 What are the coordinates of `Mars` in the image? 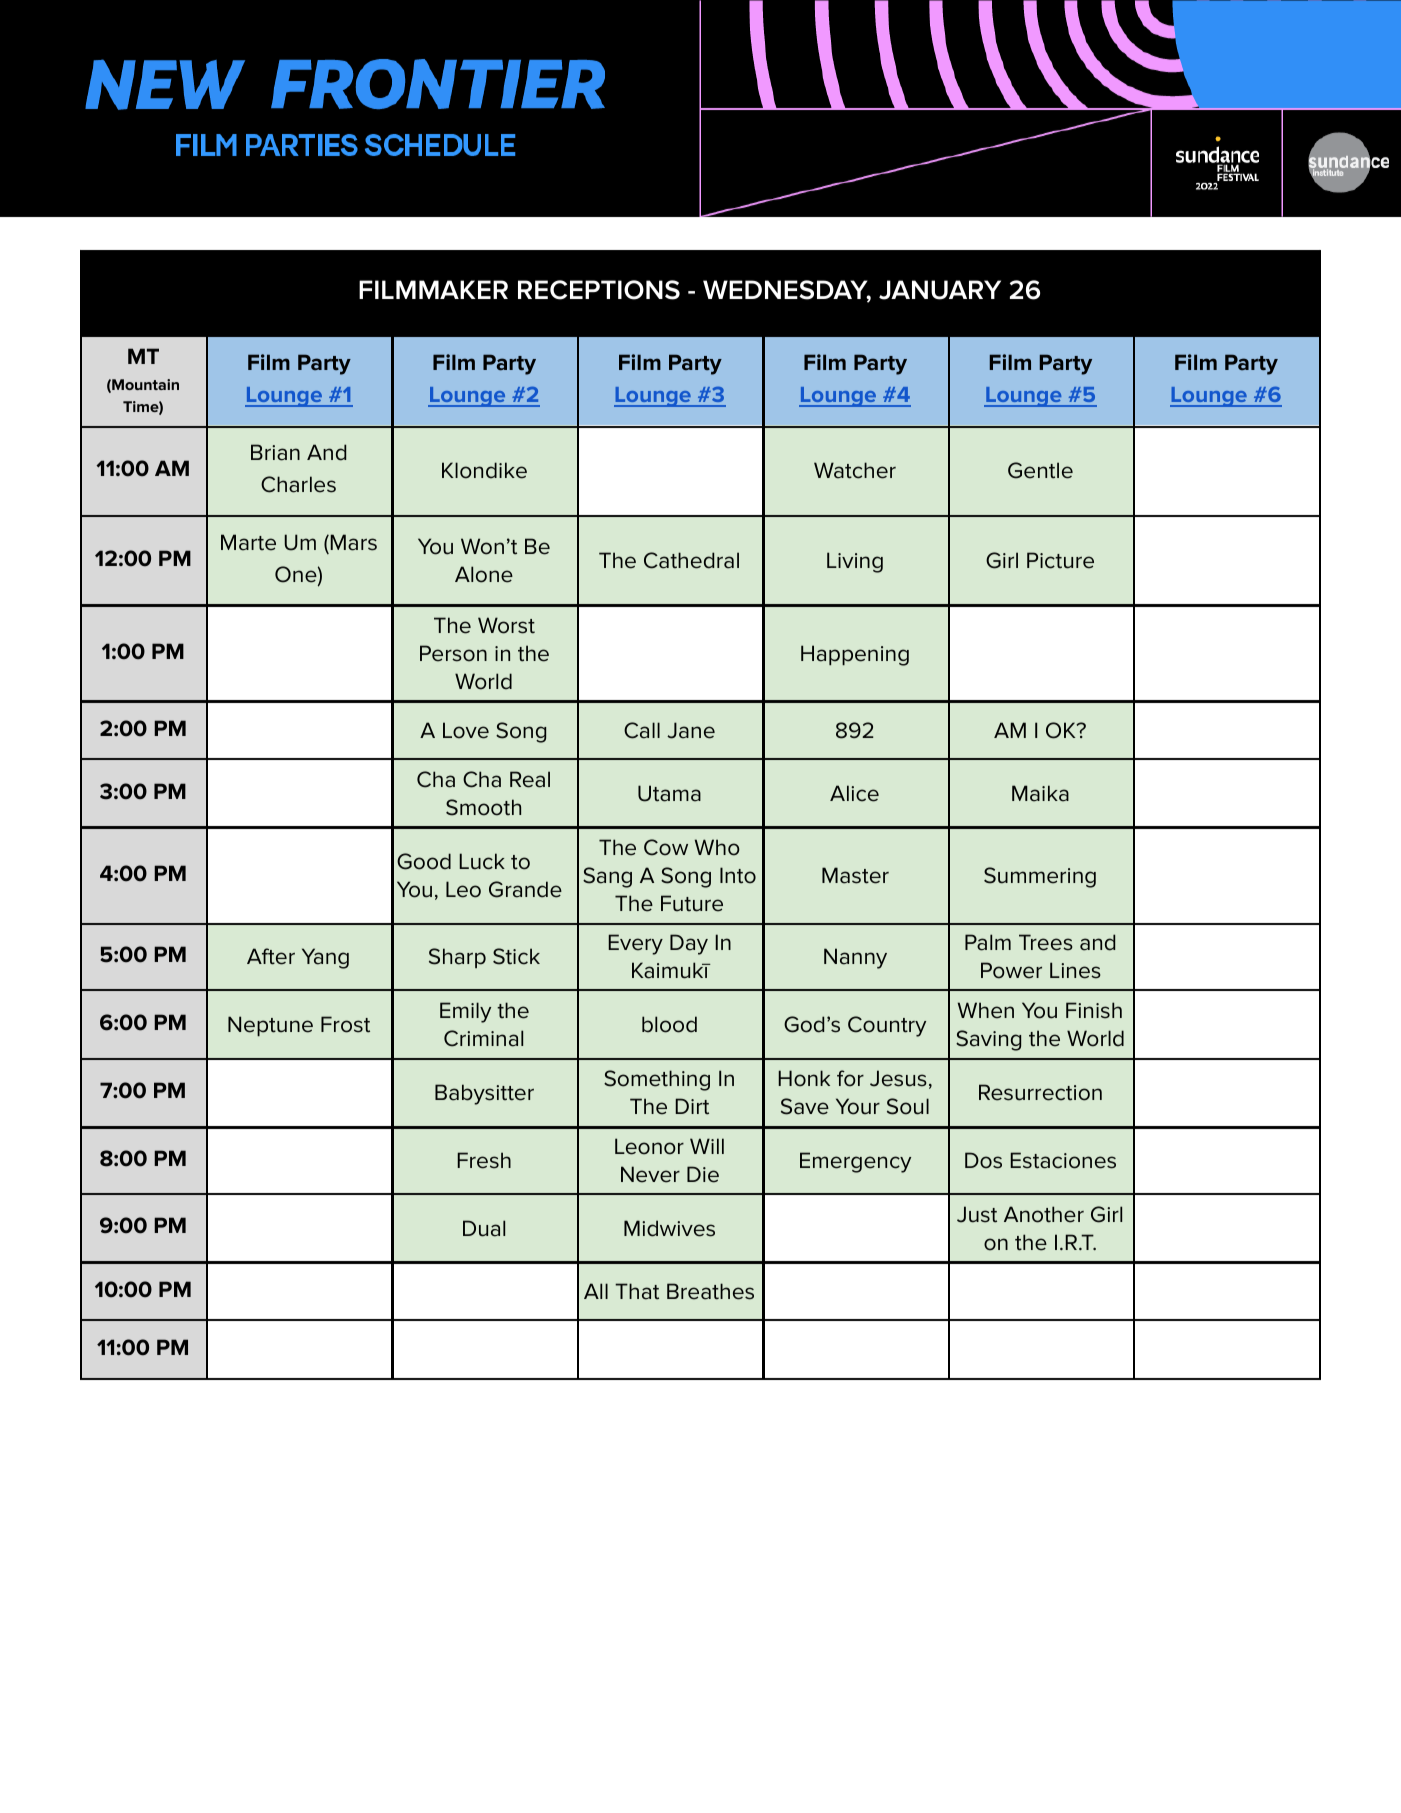 It's located at (353, 542).
